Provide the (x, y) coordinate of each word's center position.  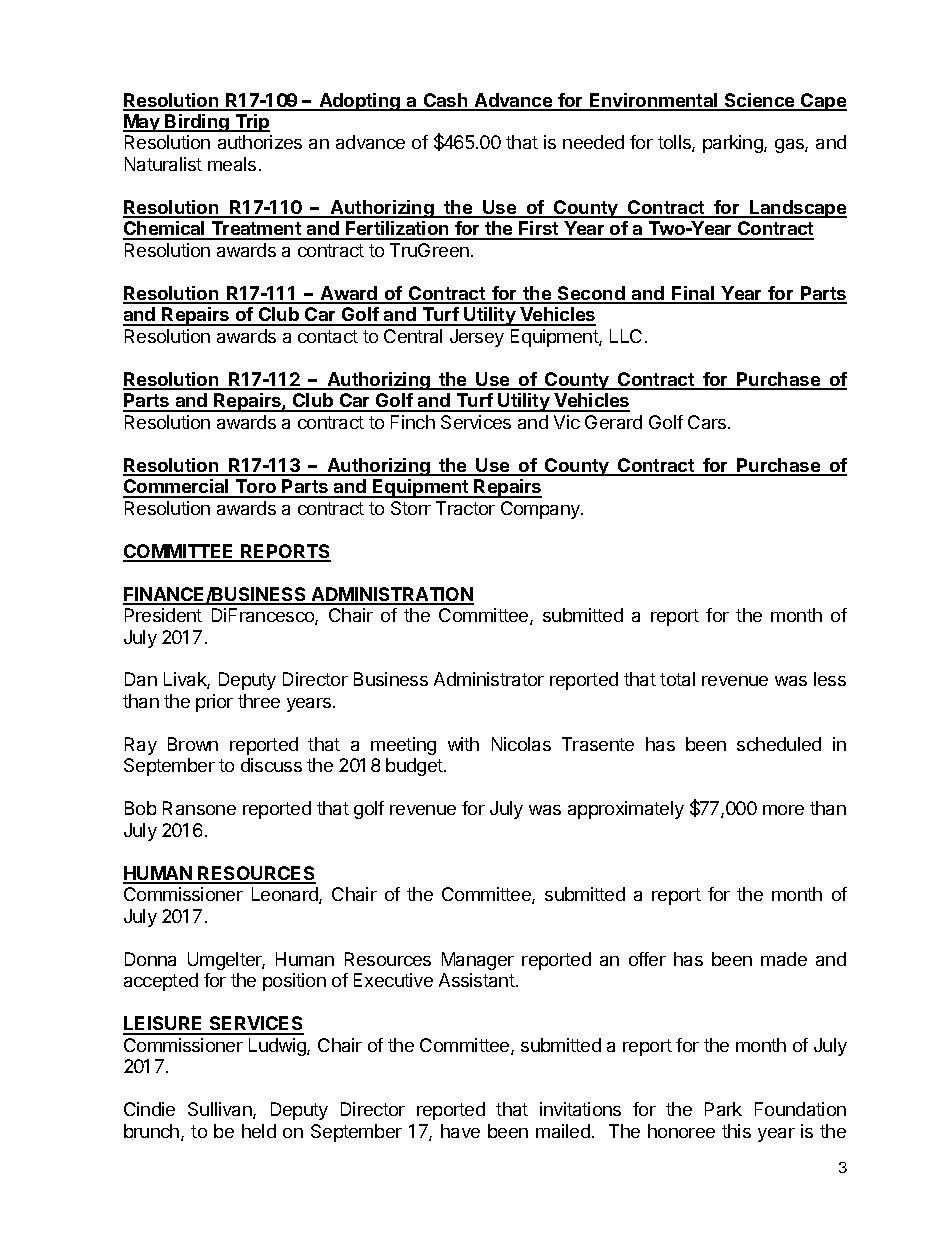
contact (328, 336)
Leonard (286, 895)
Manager (478, 961)
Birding (197, 123)
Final (693, 294)
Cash (445, 101)
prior (214, 703)
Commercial (177, 488)
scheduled (779, 744)
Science (760, 101)
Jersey (477, 338)
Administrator (489, 679)
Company (541, 510)
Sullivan (221, 1110)
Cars (708, 422)
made (784, 959)
